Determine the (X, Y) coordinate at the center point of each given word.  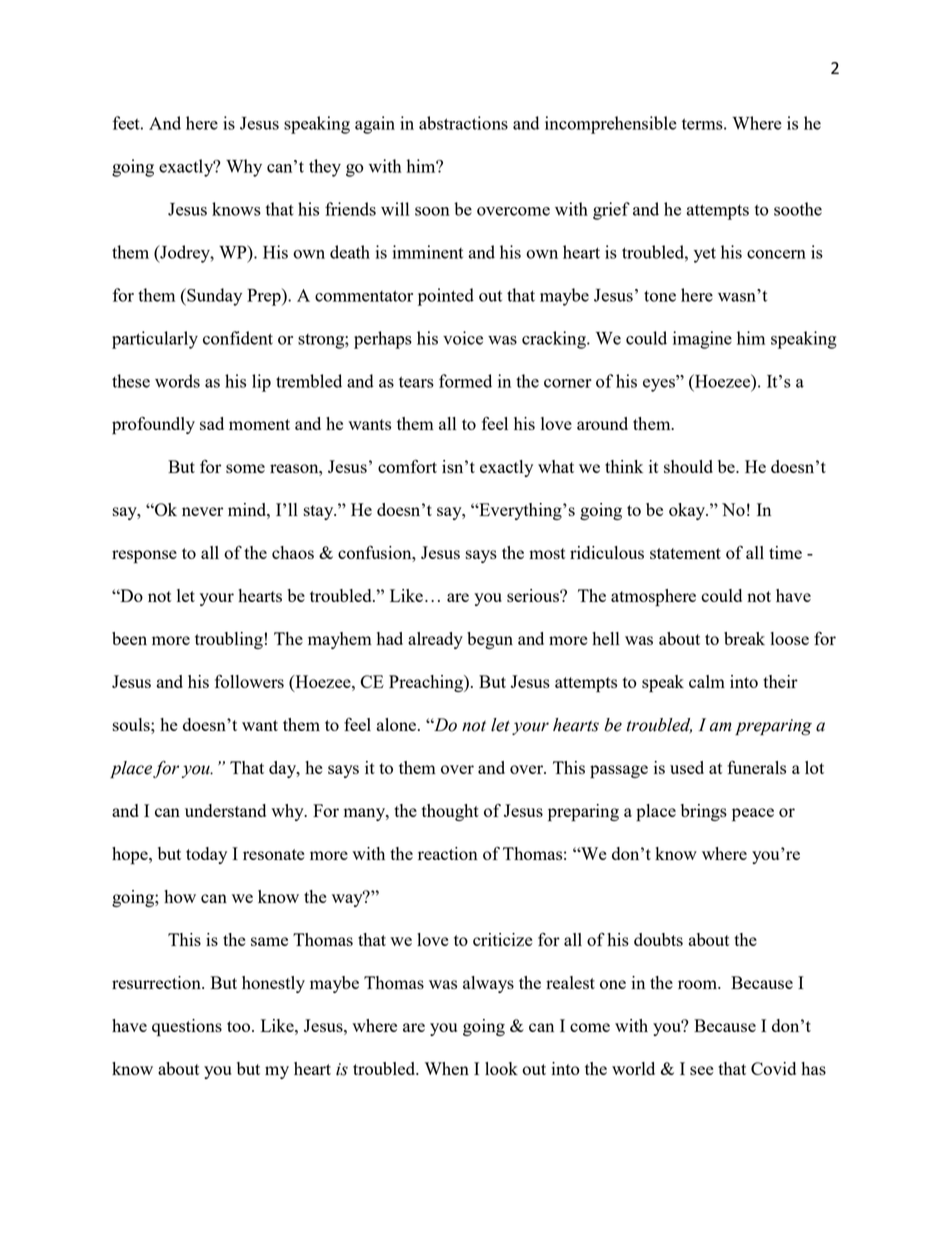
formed (465, 381)
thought (450, 812)
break (744, 638)
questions (187, 1027)
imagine (702, 340)
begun (490, 640)
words (177, 381)
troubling (229, 640)
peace (753, 814)
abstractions (463, 123)
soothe (798, 209)
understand (225, 810)
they (325, 168)
